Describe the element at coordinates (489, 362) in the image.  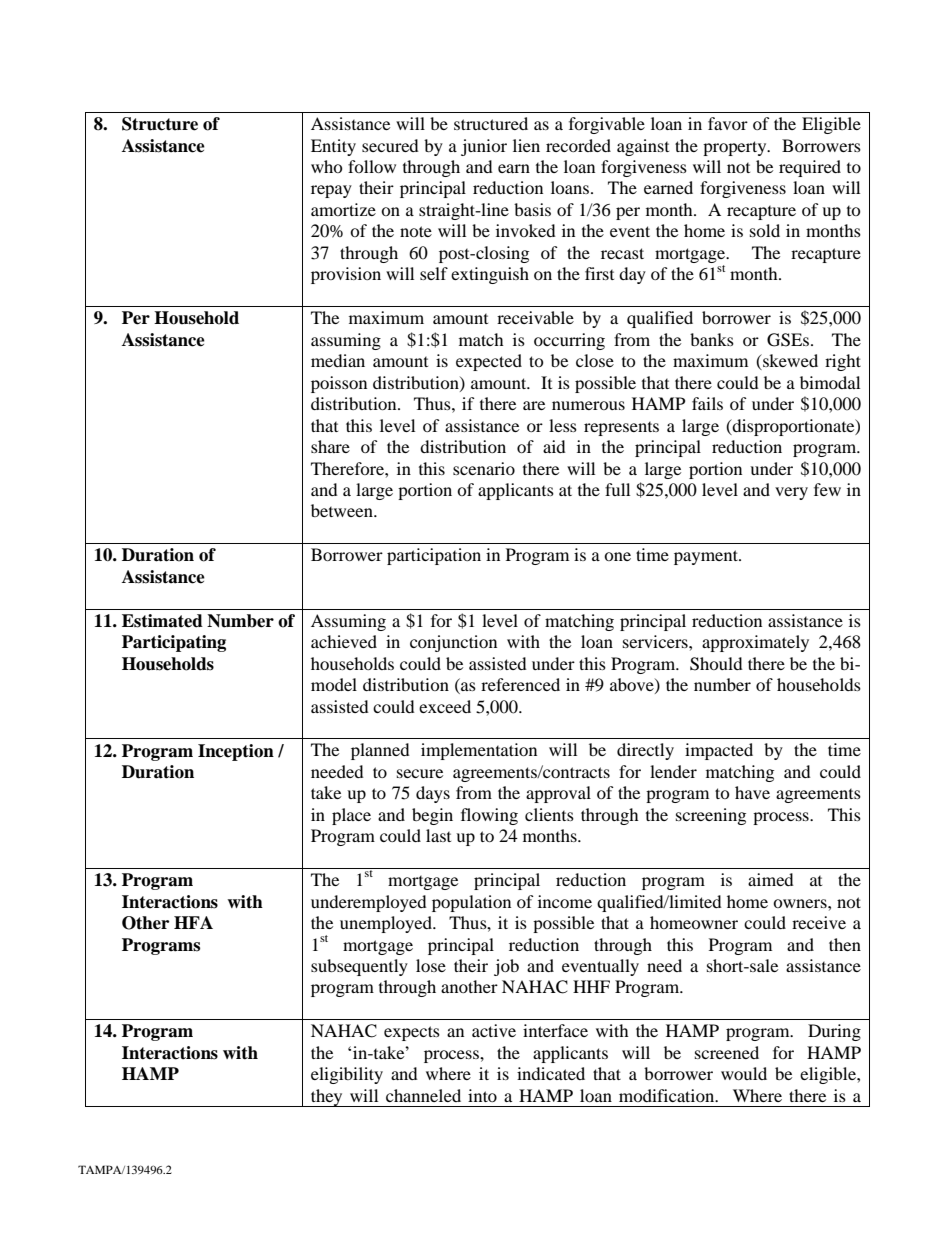
I see `expected` at that location.
